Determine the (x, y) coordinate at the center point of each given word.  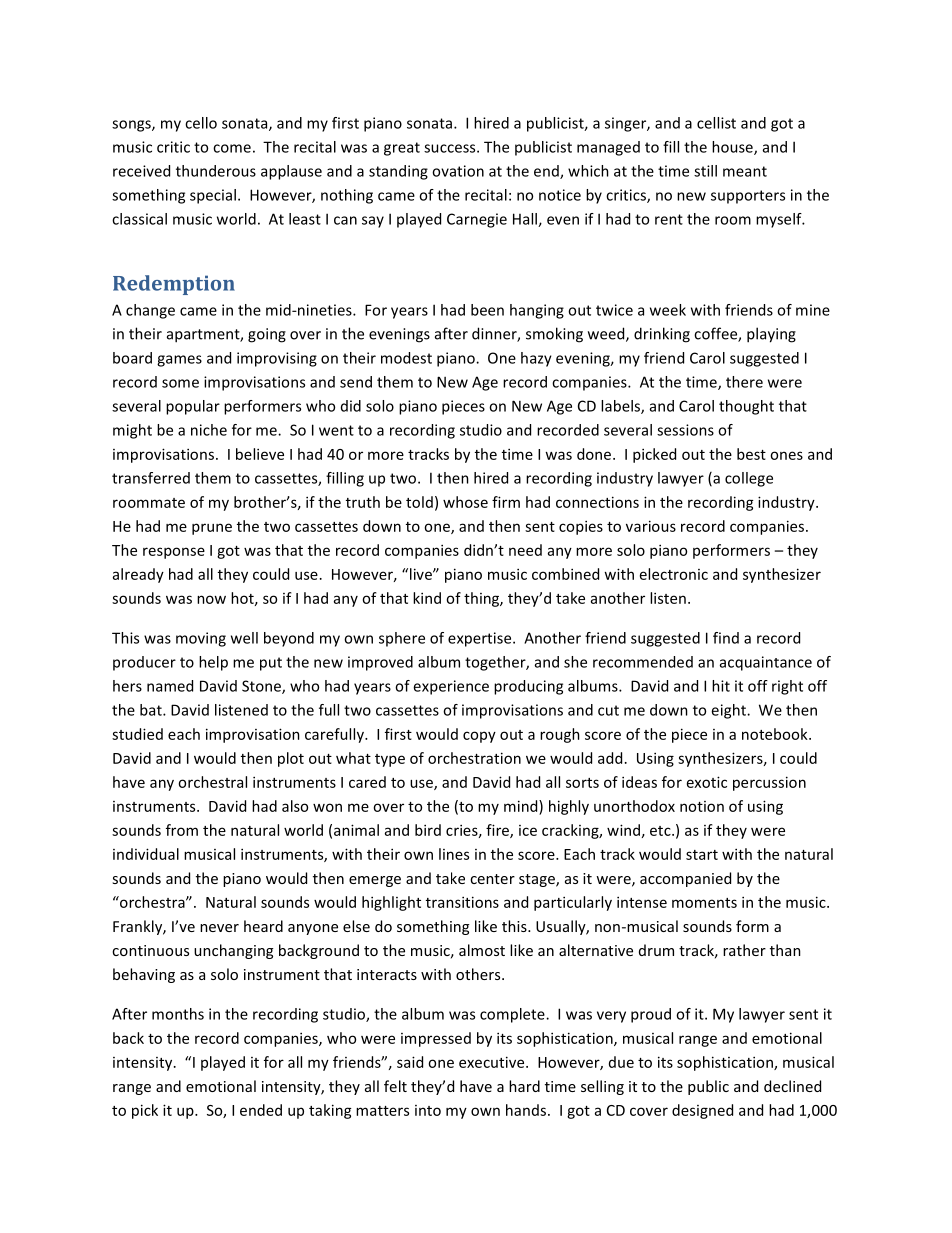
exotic (707, 782)
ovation (458, 171)
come (232, 148)
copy (479, 737)
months (178, 1014)
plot (291, 759)
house (733, 148)
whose (465, 502)
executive (493, 1062)
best (751, 454)
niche (209, 430)
